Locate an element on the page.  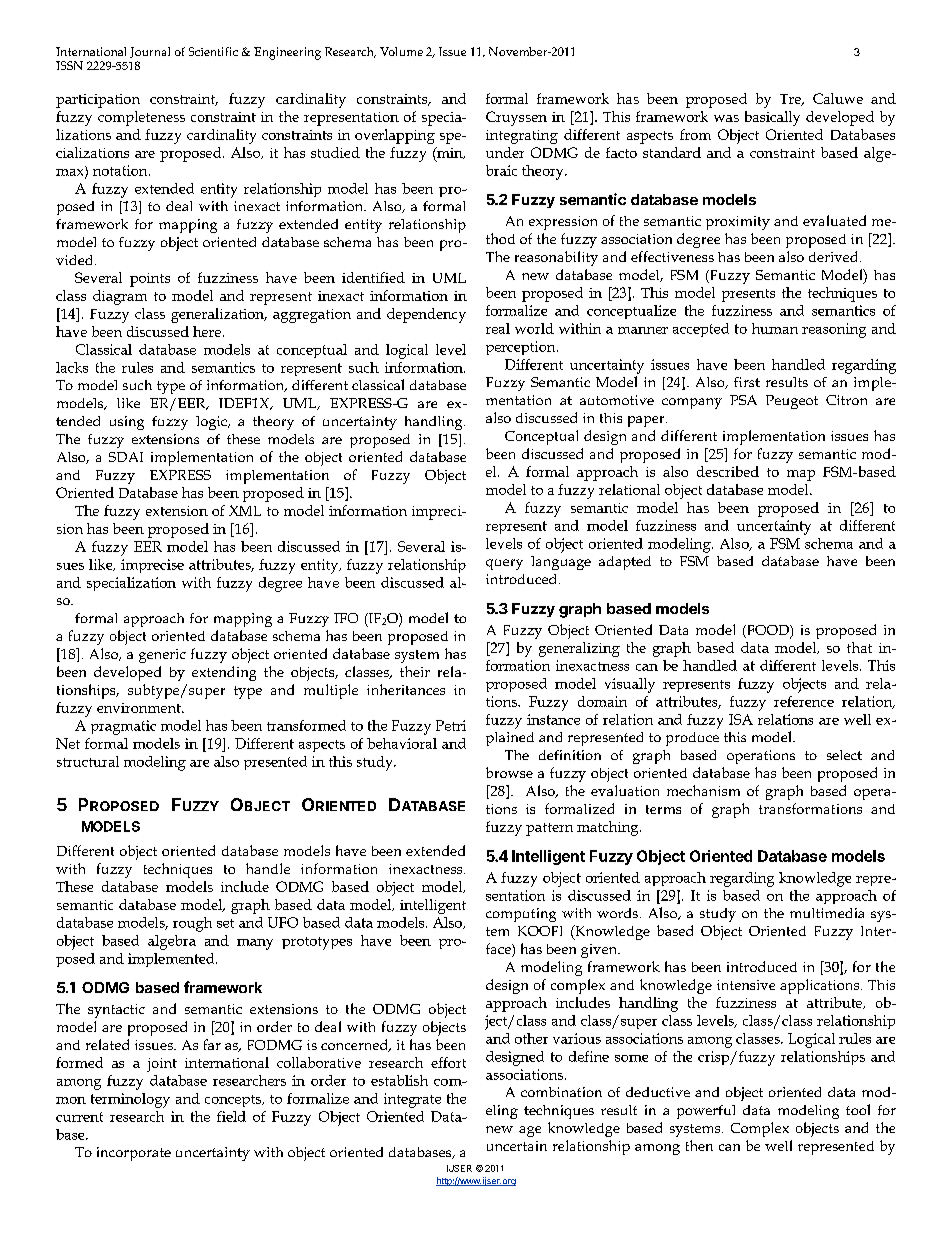
FOOD is located at coordinates (768, 631).
